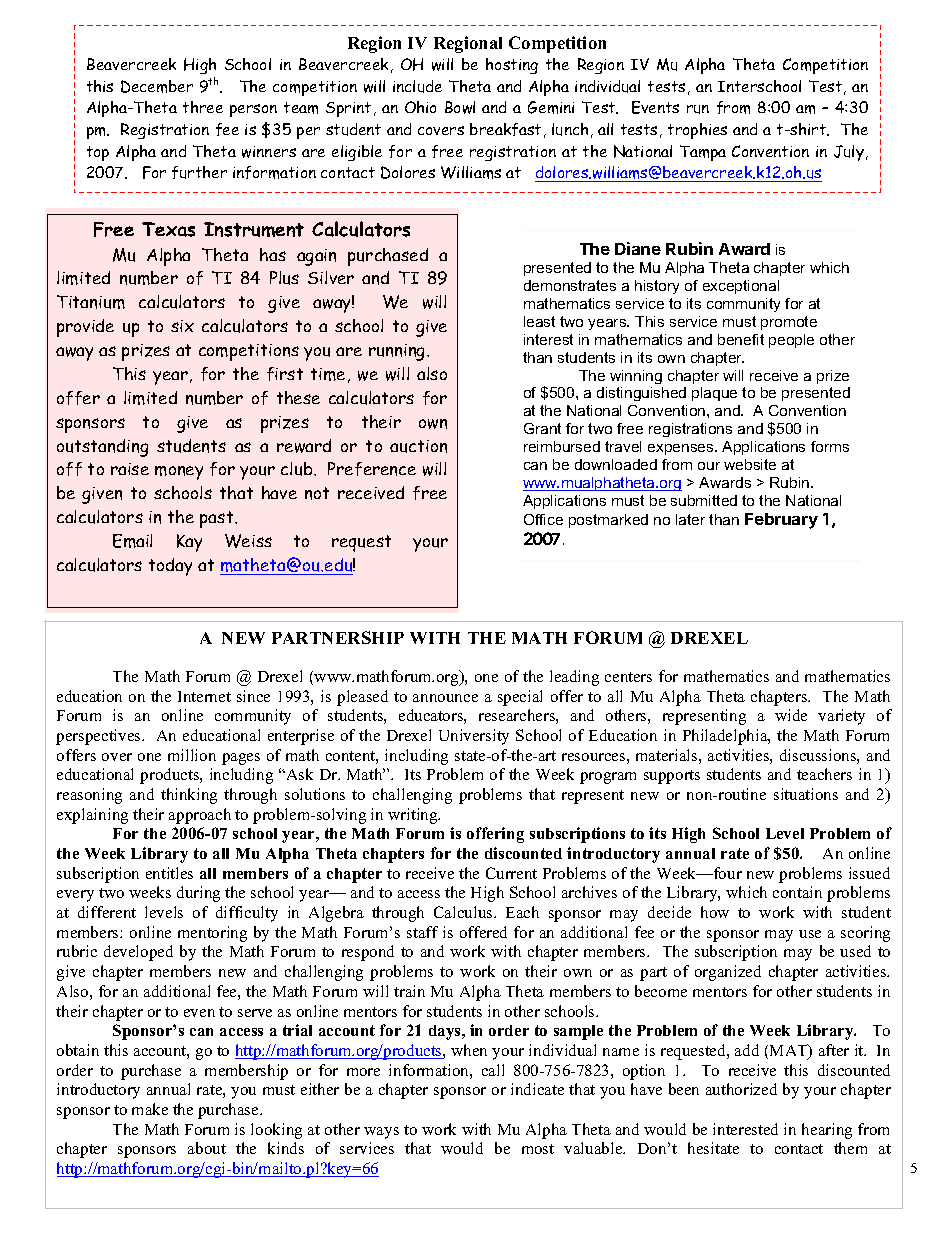 Image resolution: width=952 pixels, height=1233 pixels. I want to click on contain, so click(797, 892).
